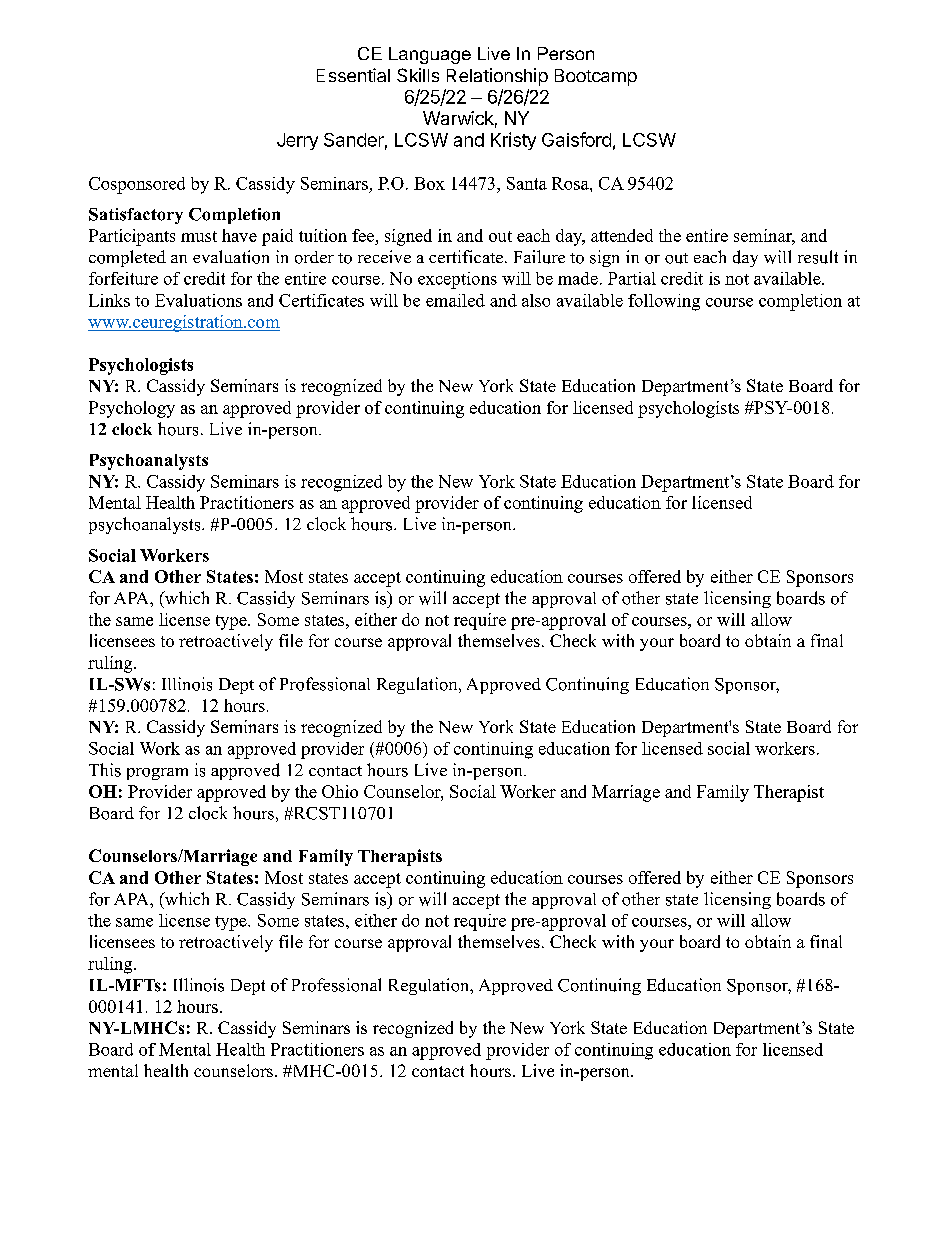  What do you see at coordinates (596, 77) in the image?
I see `Bootcamp` at bounding box center [596, 77].
